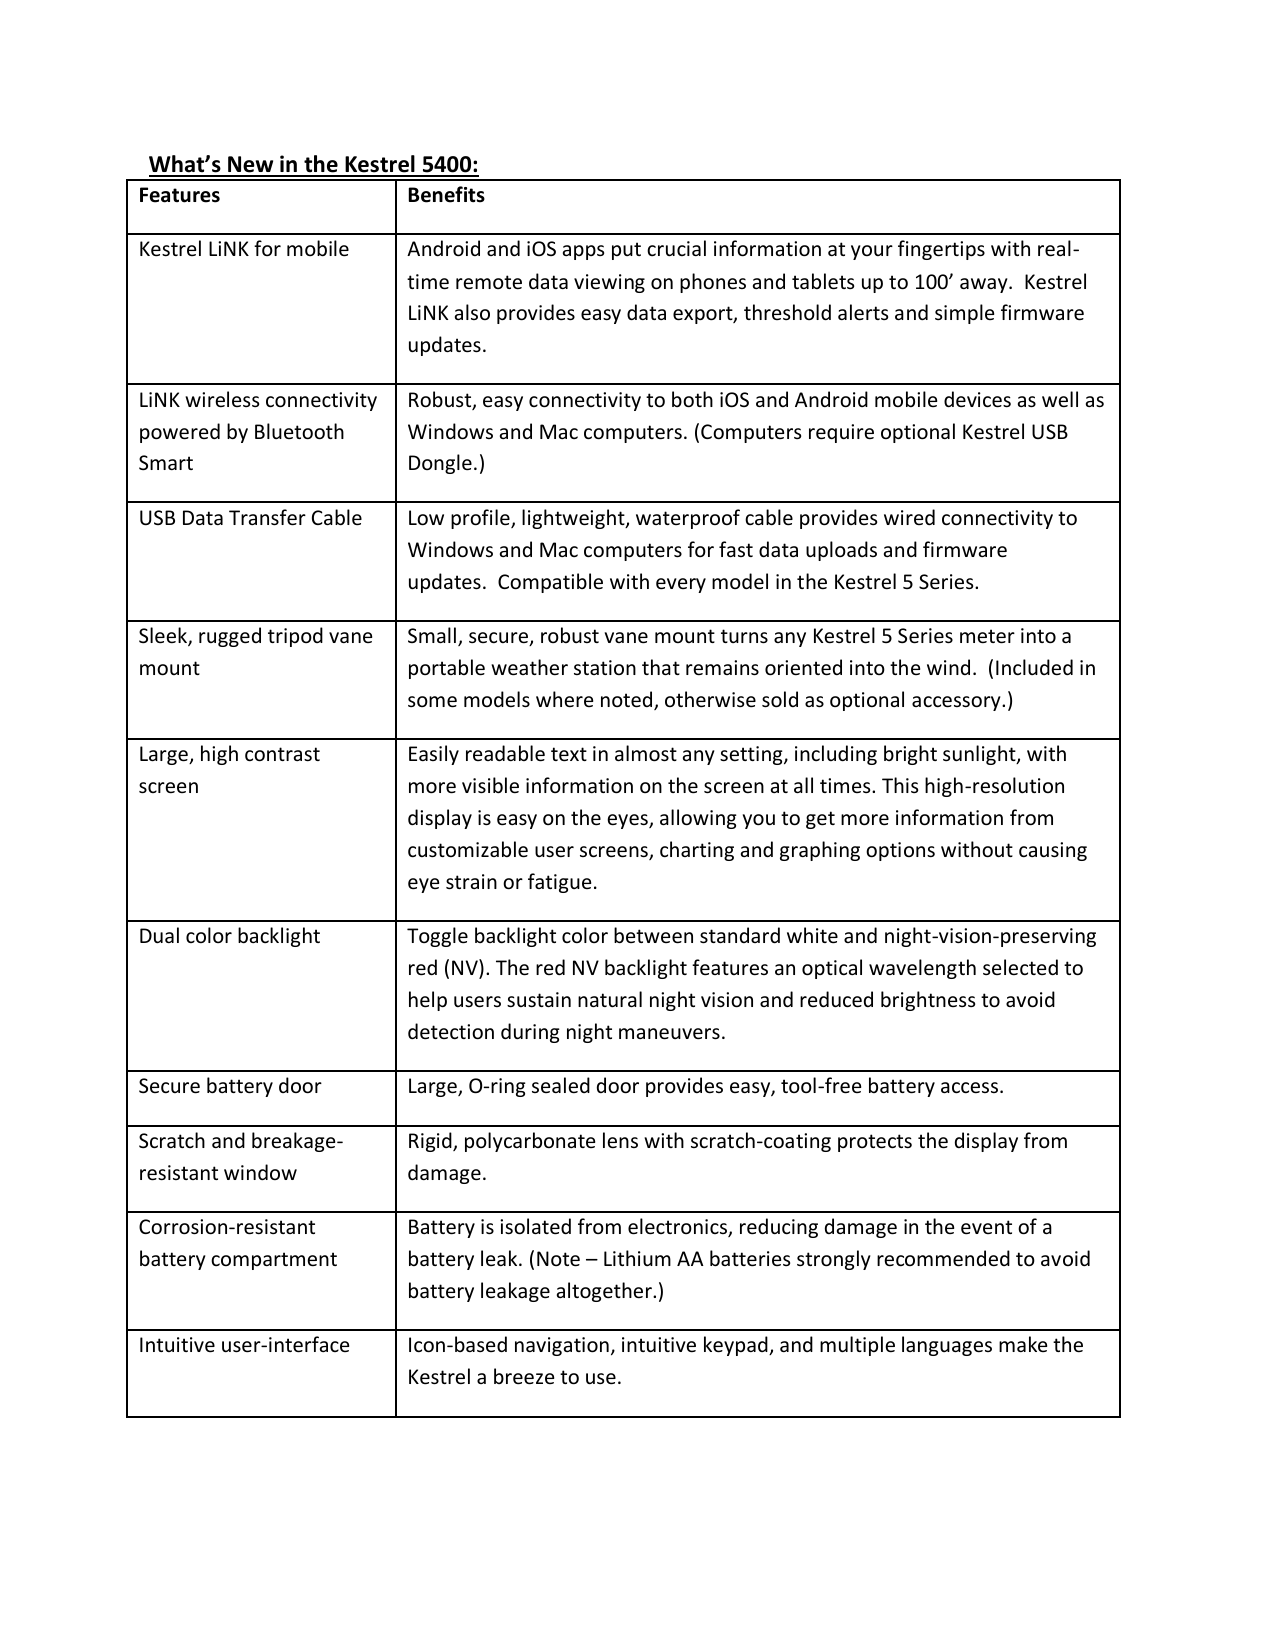 The image size is (1262, 1633). What do you see at coordinates (909, 517) in the image?
I see `wired` at bounding box center [909, 517].
